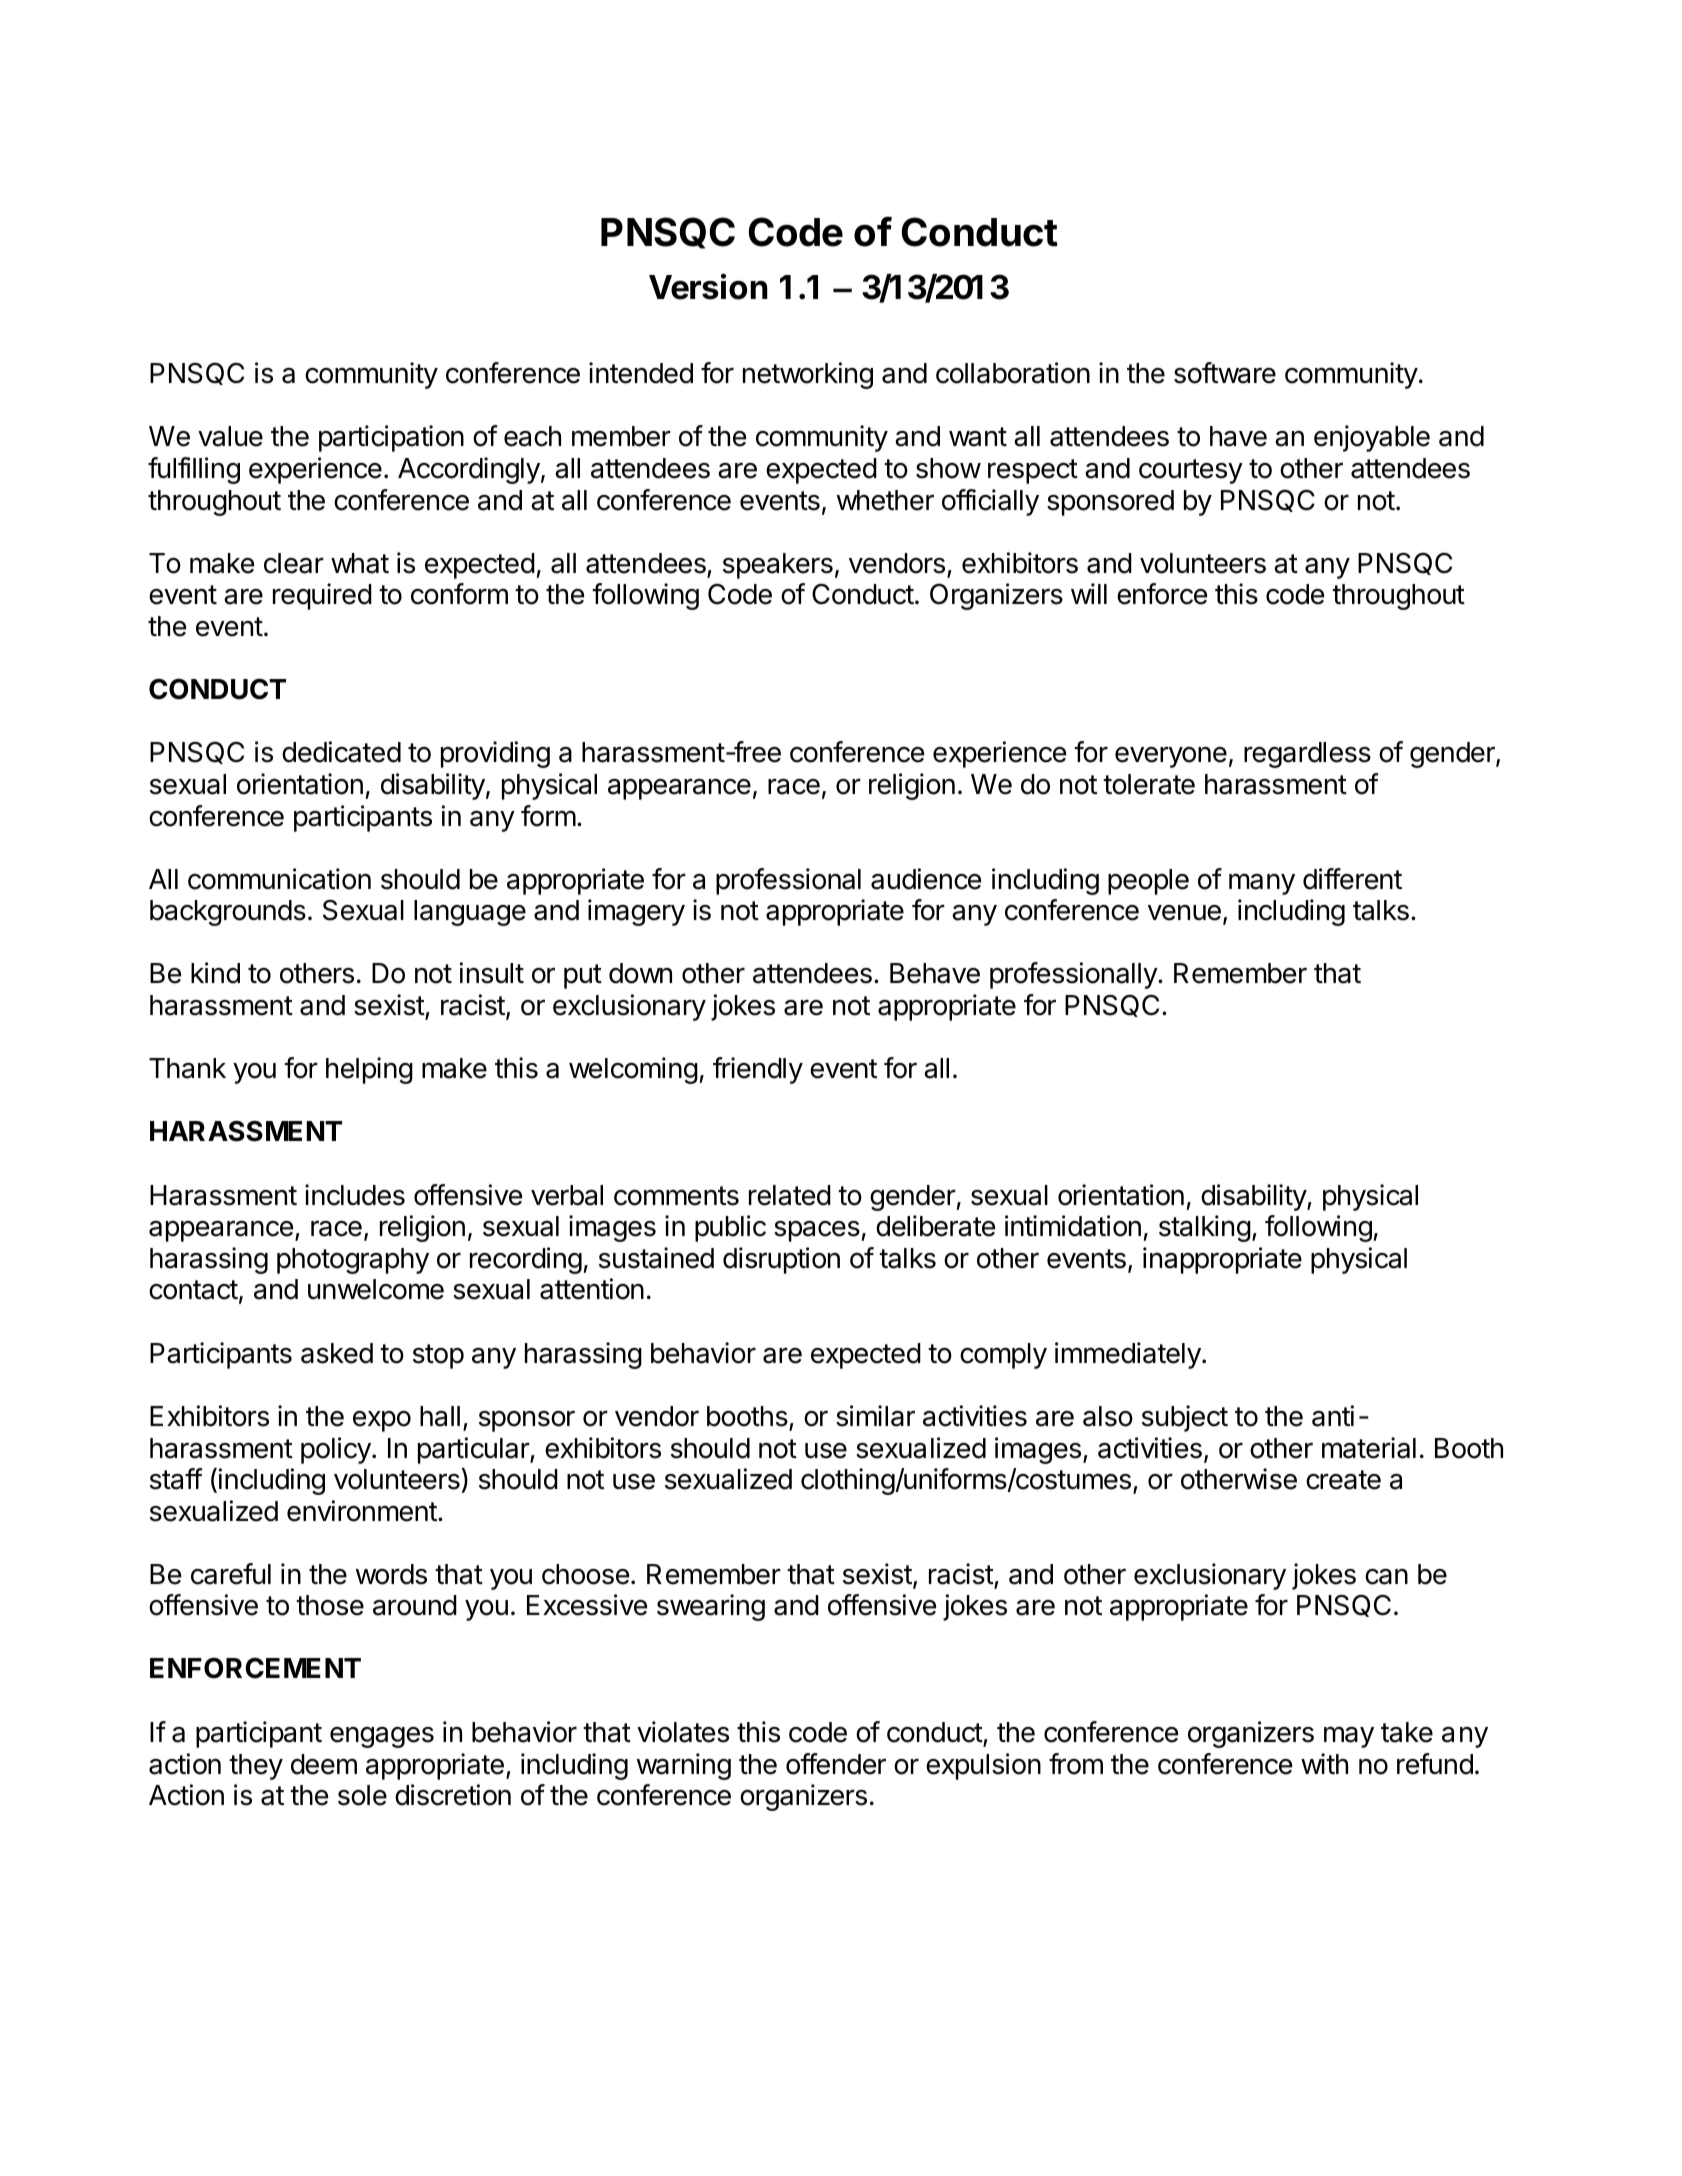  I want to click on offender, so click(836, 1764).
